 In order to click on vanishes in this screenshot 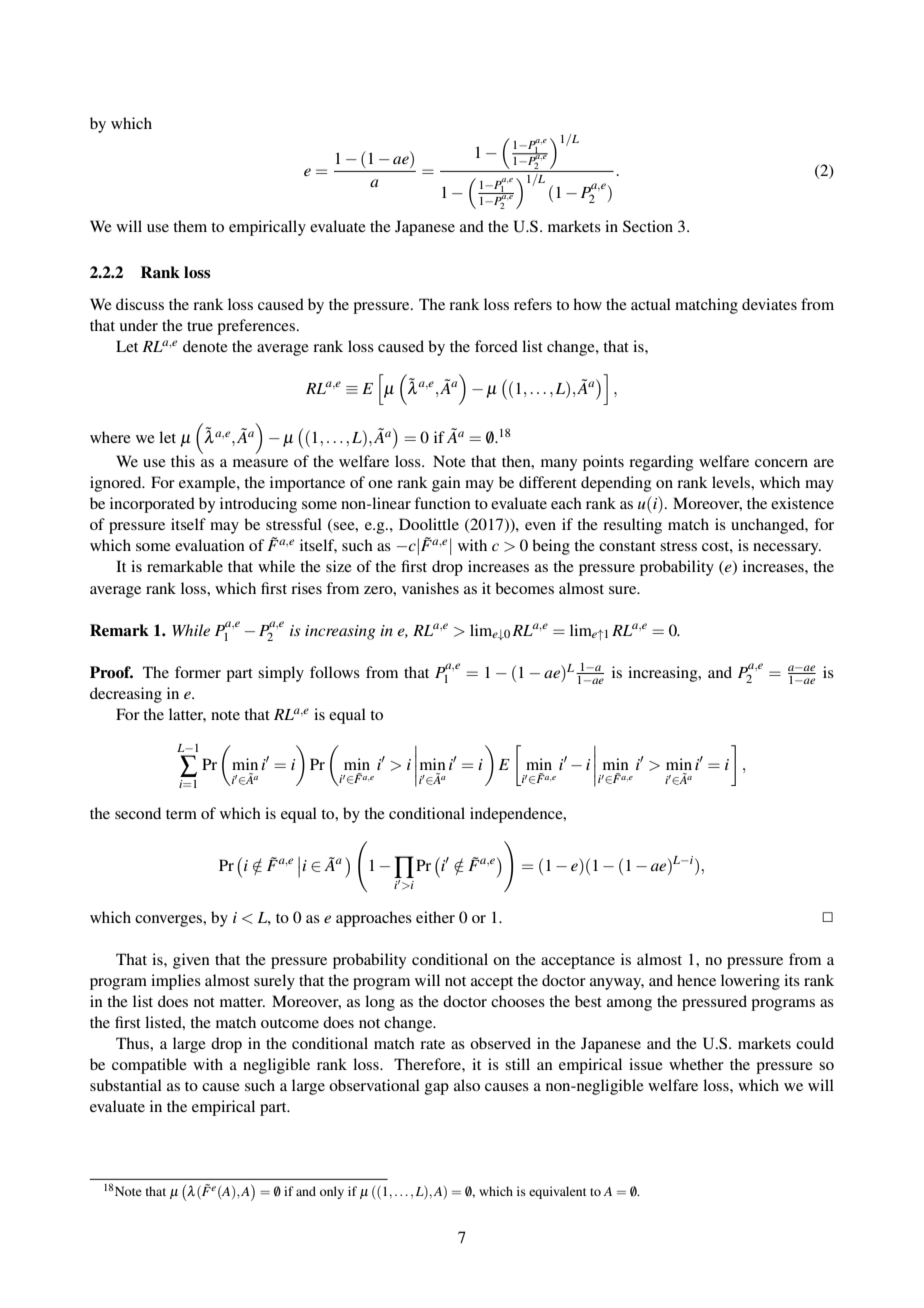, I will do `click(430, 588)`.
